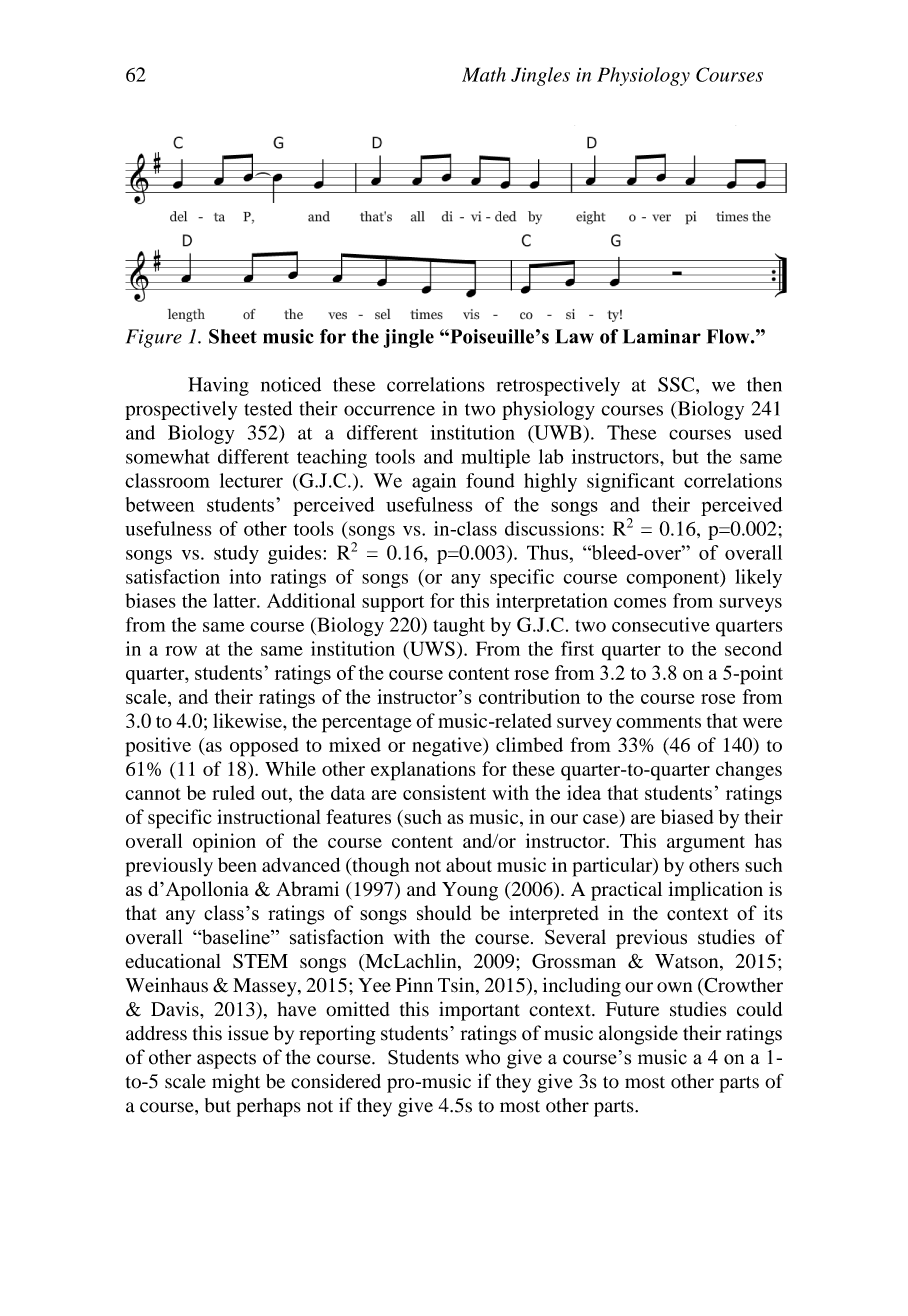 The width and height of the page is (908, 1316). I want to click on consecutive, so click(661, 624).
